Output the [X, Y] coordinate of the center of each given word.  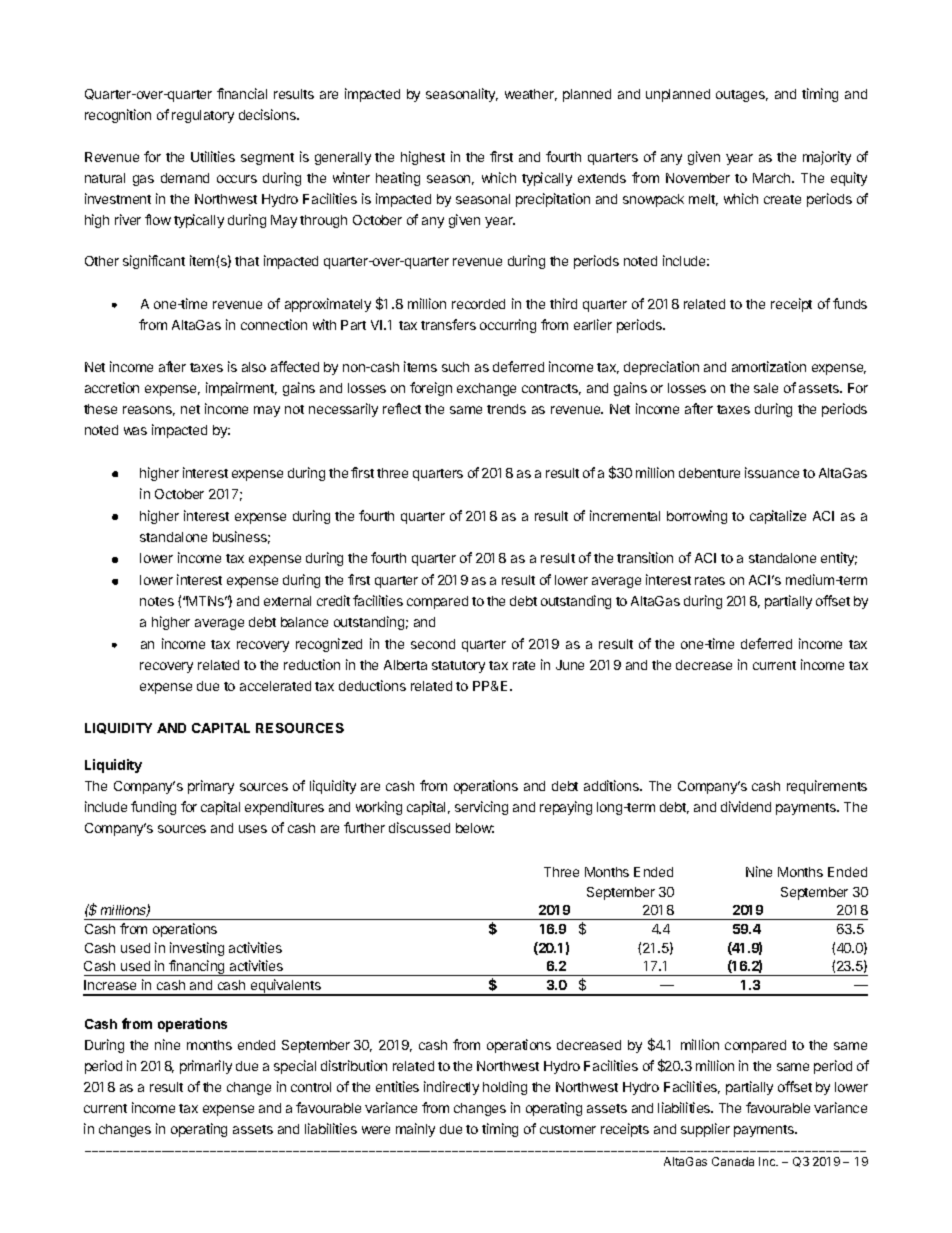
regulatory [203, 116]
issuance [772, 472]
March [773, 178]
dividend [746, 806]
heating [398, 179]
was [135, 431]
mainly [415, 1130]
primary [211, 787]
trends [506, 409]
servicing [481, 808]
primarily [206, 1067]
